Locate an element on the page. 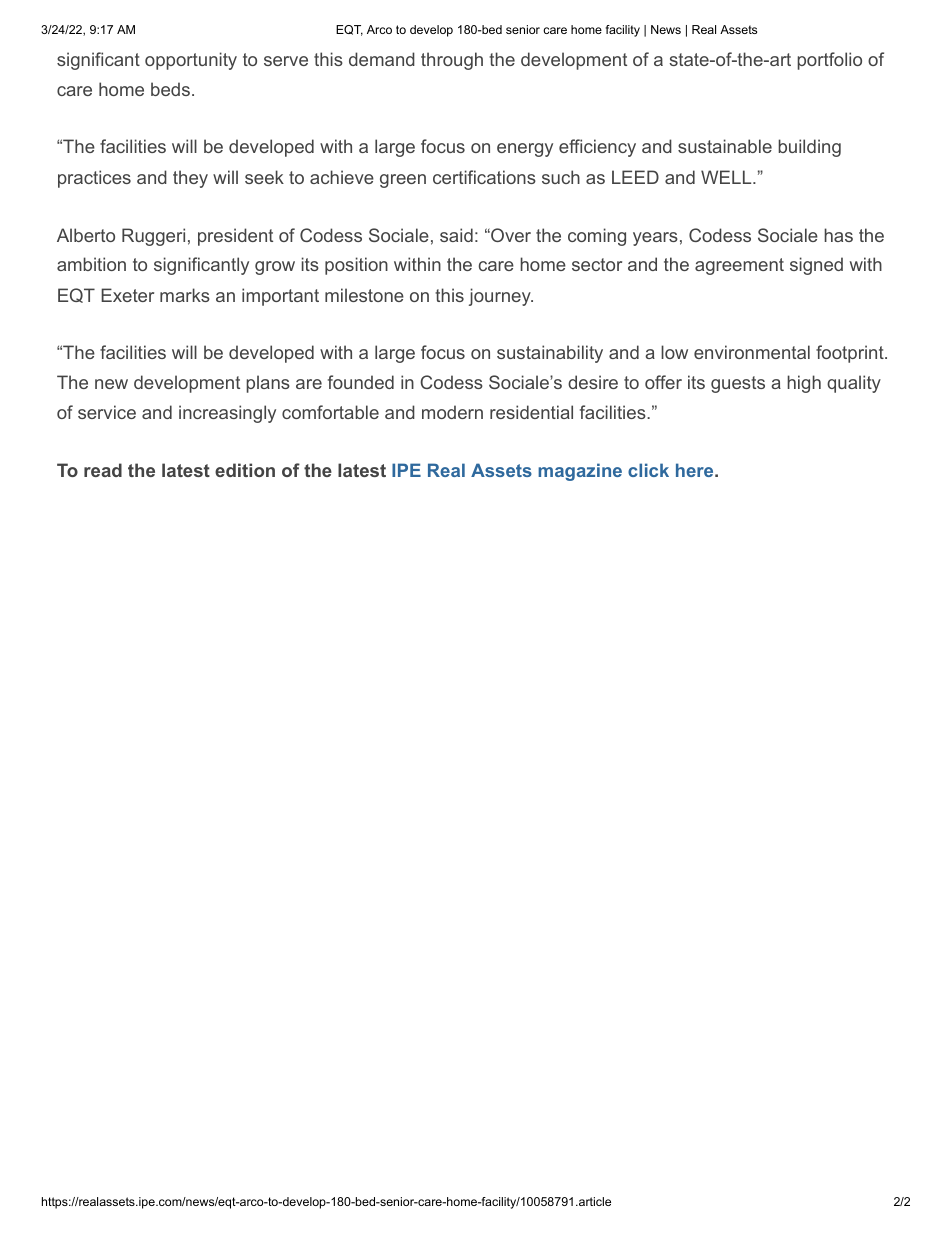 The height and width of the document is (1233, 952). sustainable is located at coordinates (725, 146).
